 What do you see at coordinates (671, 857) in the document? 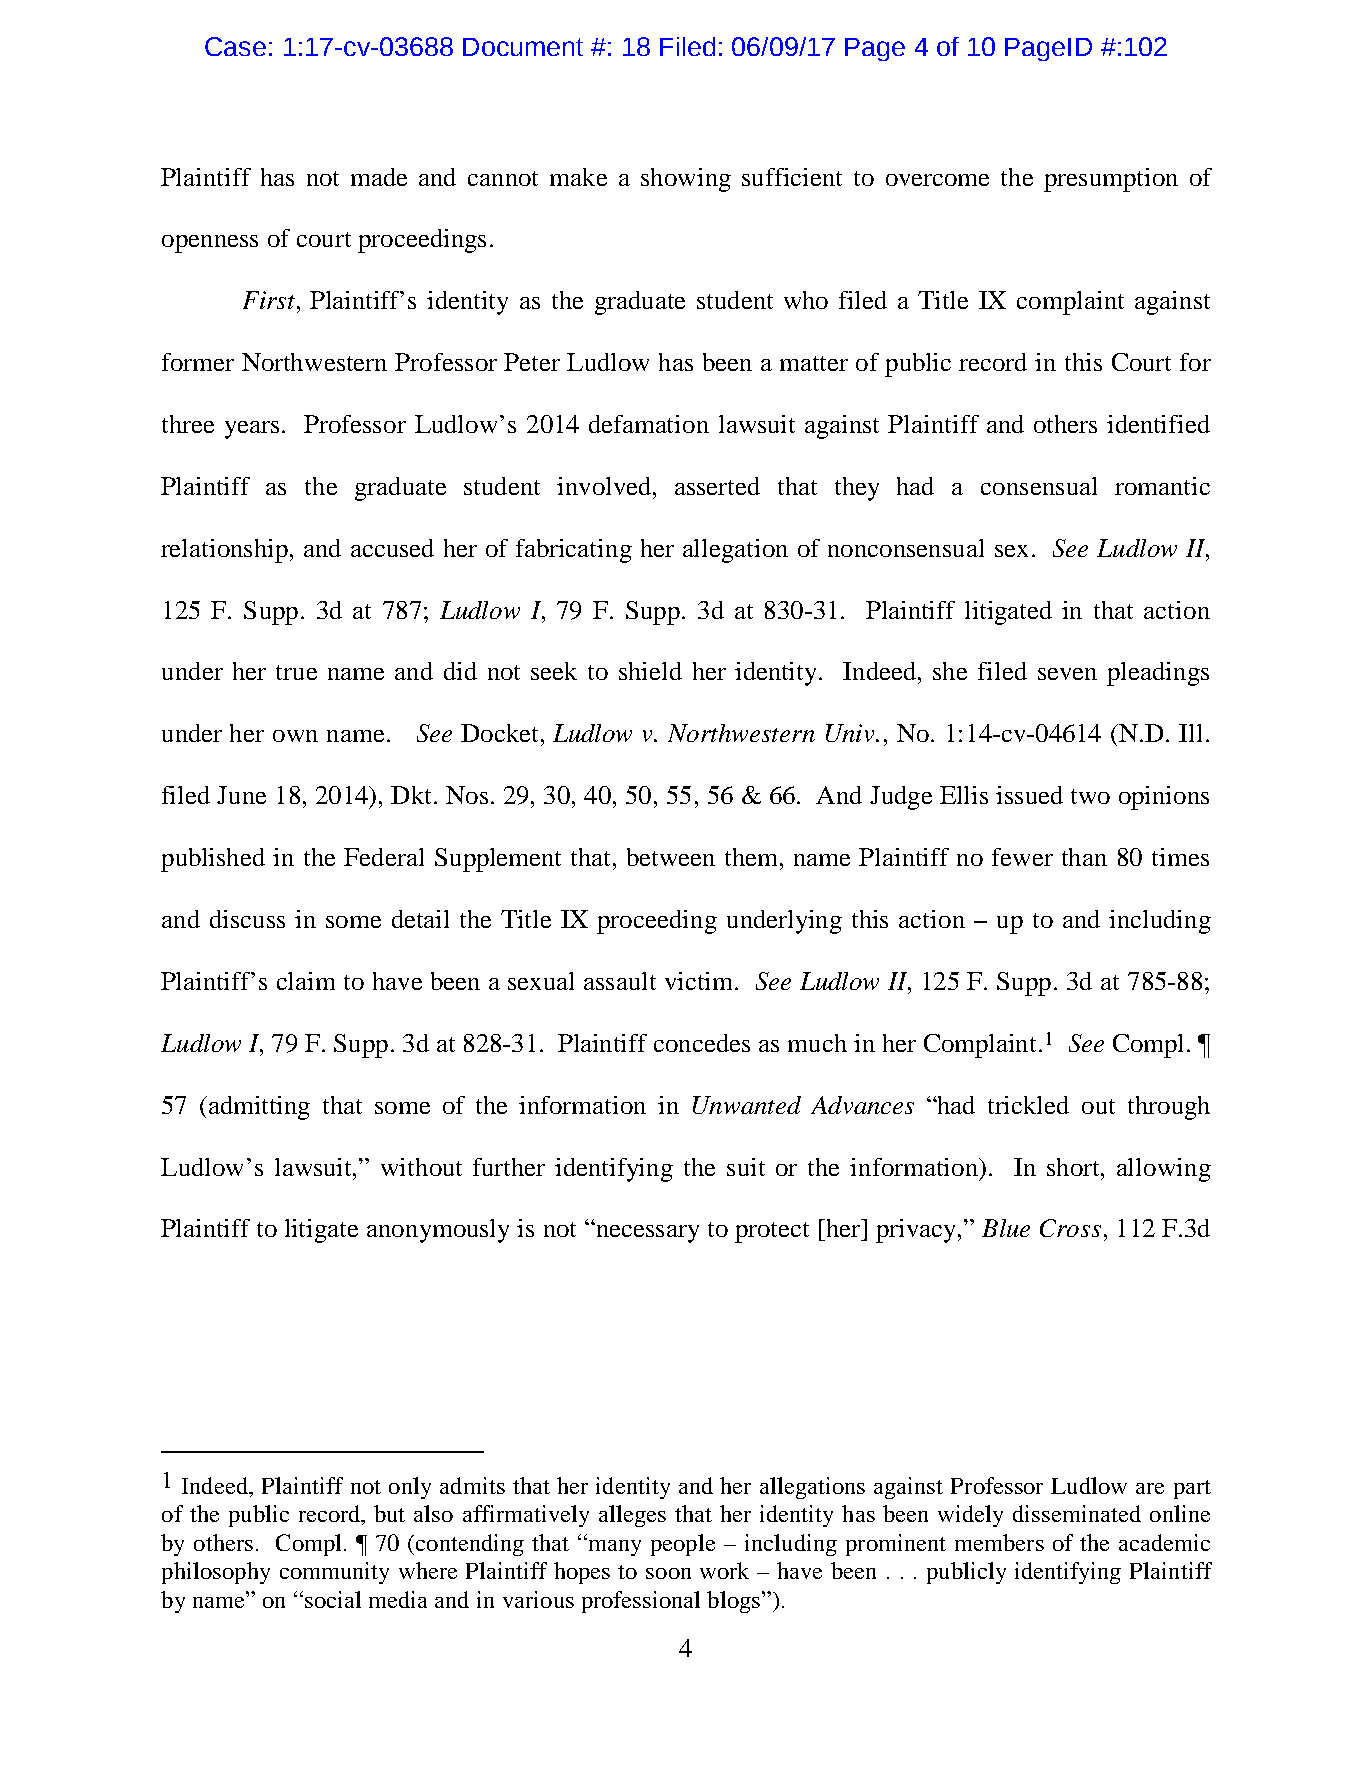
I see `between` at bounding box center [671, 857].
